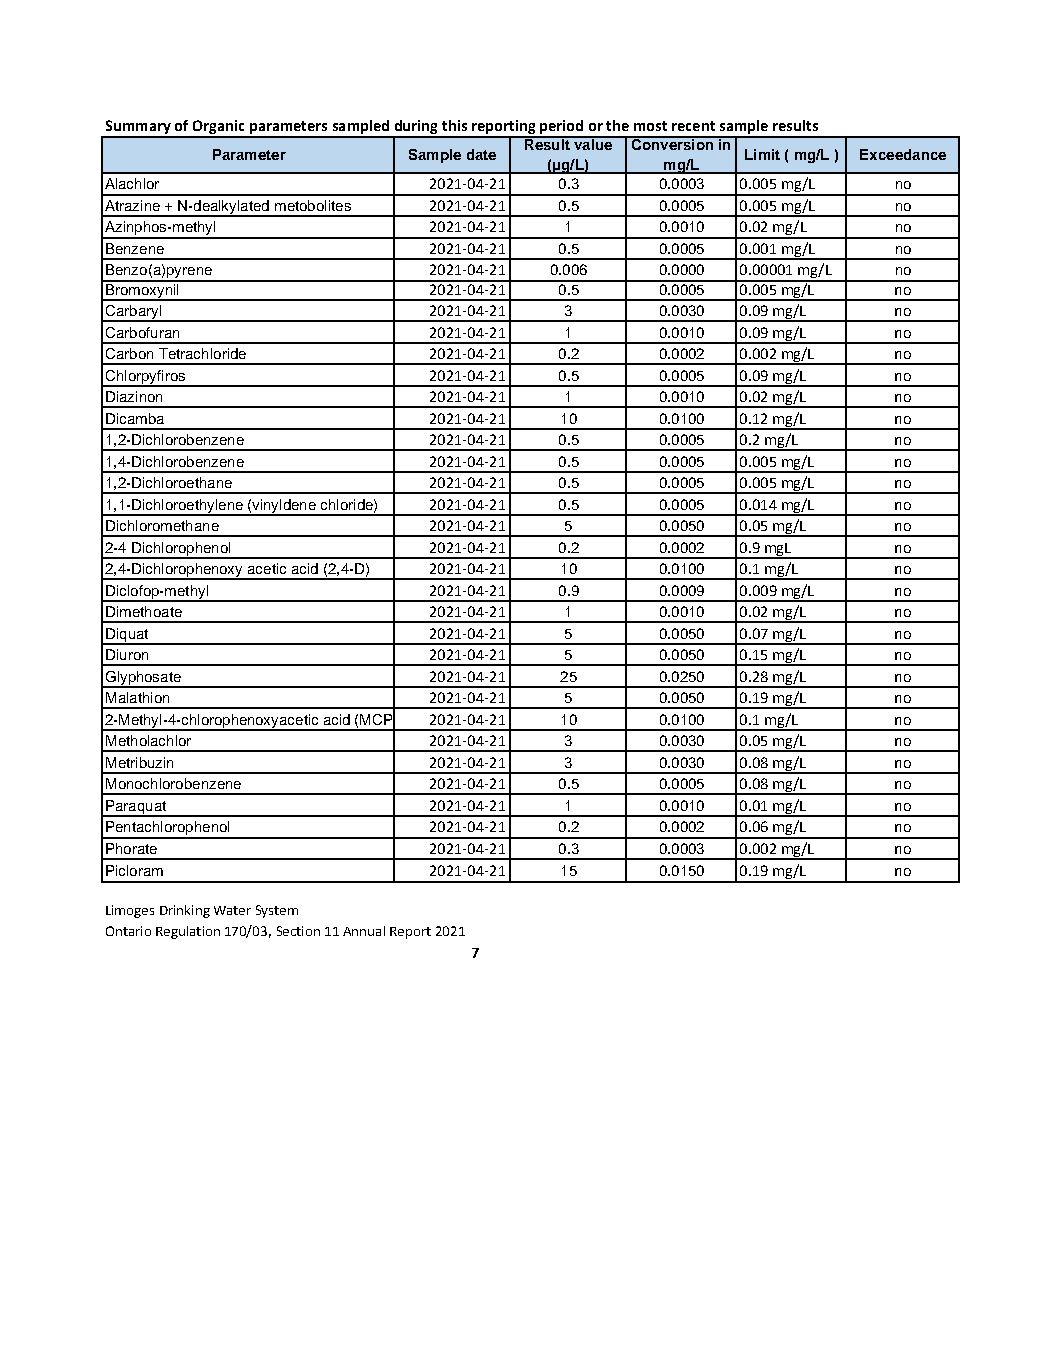 The height and width of the document is (1365, 1054). Describe the element at coordinates (218, 128) in the document. I see `Organic` at that location.
